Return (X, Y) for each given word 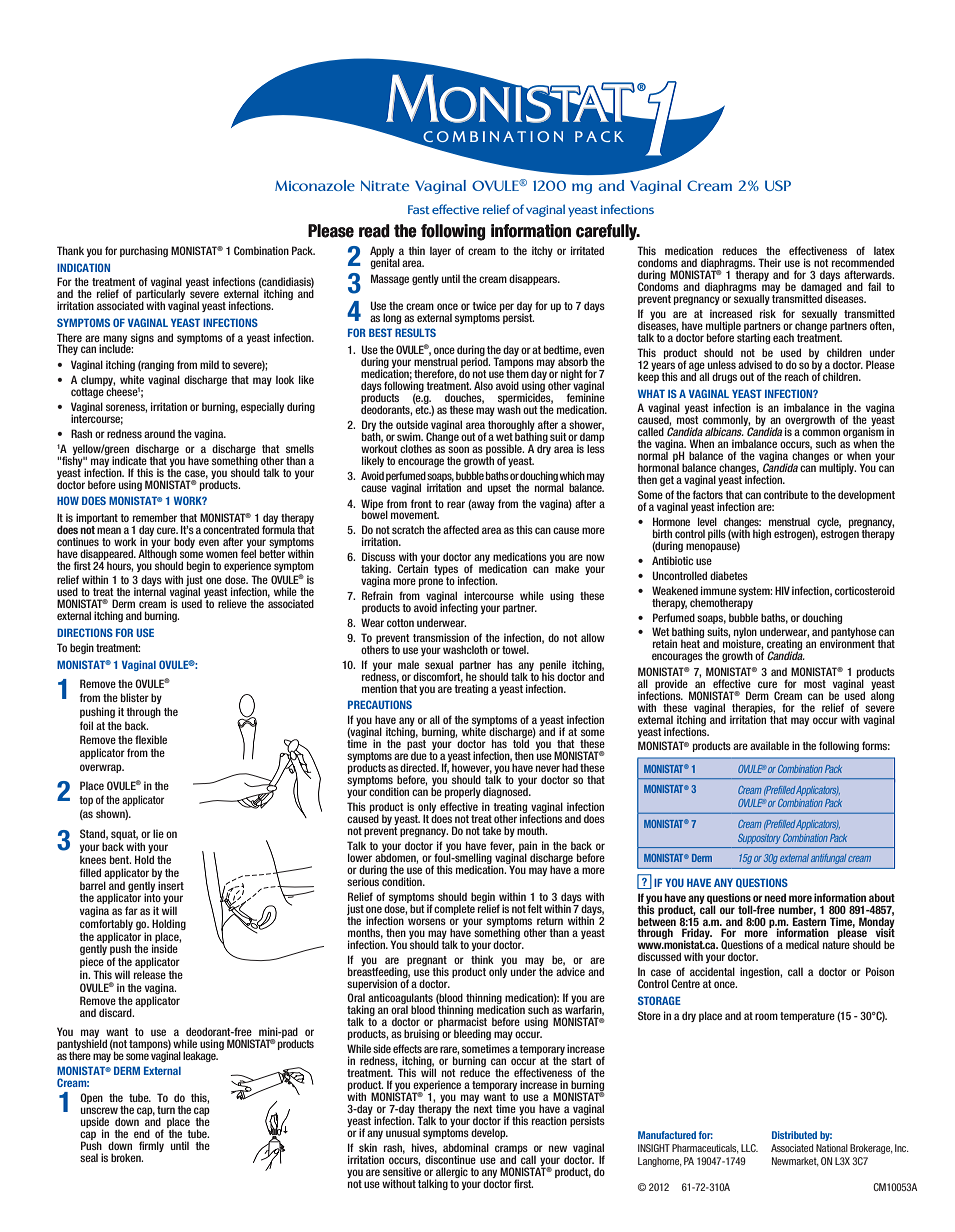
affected (461, 529)
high (762, 534)
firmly (151, 1146)
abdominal (466, 1147)
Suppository (759, 839)
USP (778, 185)
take (491, 830)
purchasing (144, 251)
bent (120, 859)
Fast (419, 209)
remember (155, 517)
